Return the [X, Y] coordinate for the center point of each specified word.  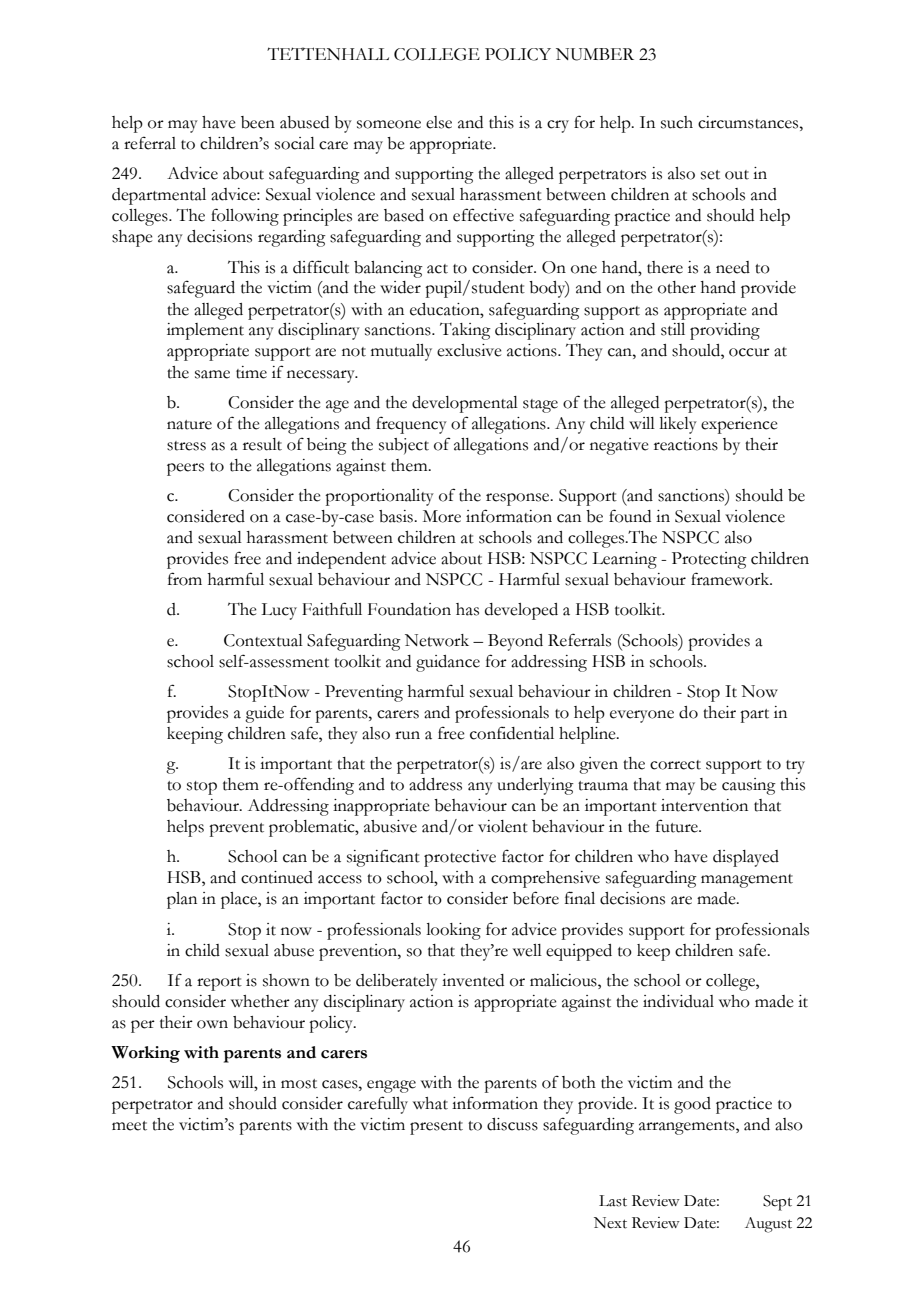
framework [731, 579]
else [439, 122]
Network [437, 640]
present [436, 1128]
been [258, 122]
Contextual [263, 640]
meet [129, 1126]
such [677, 122]
